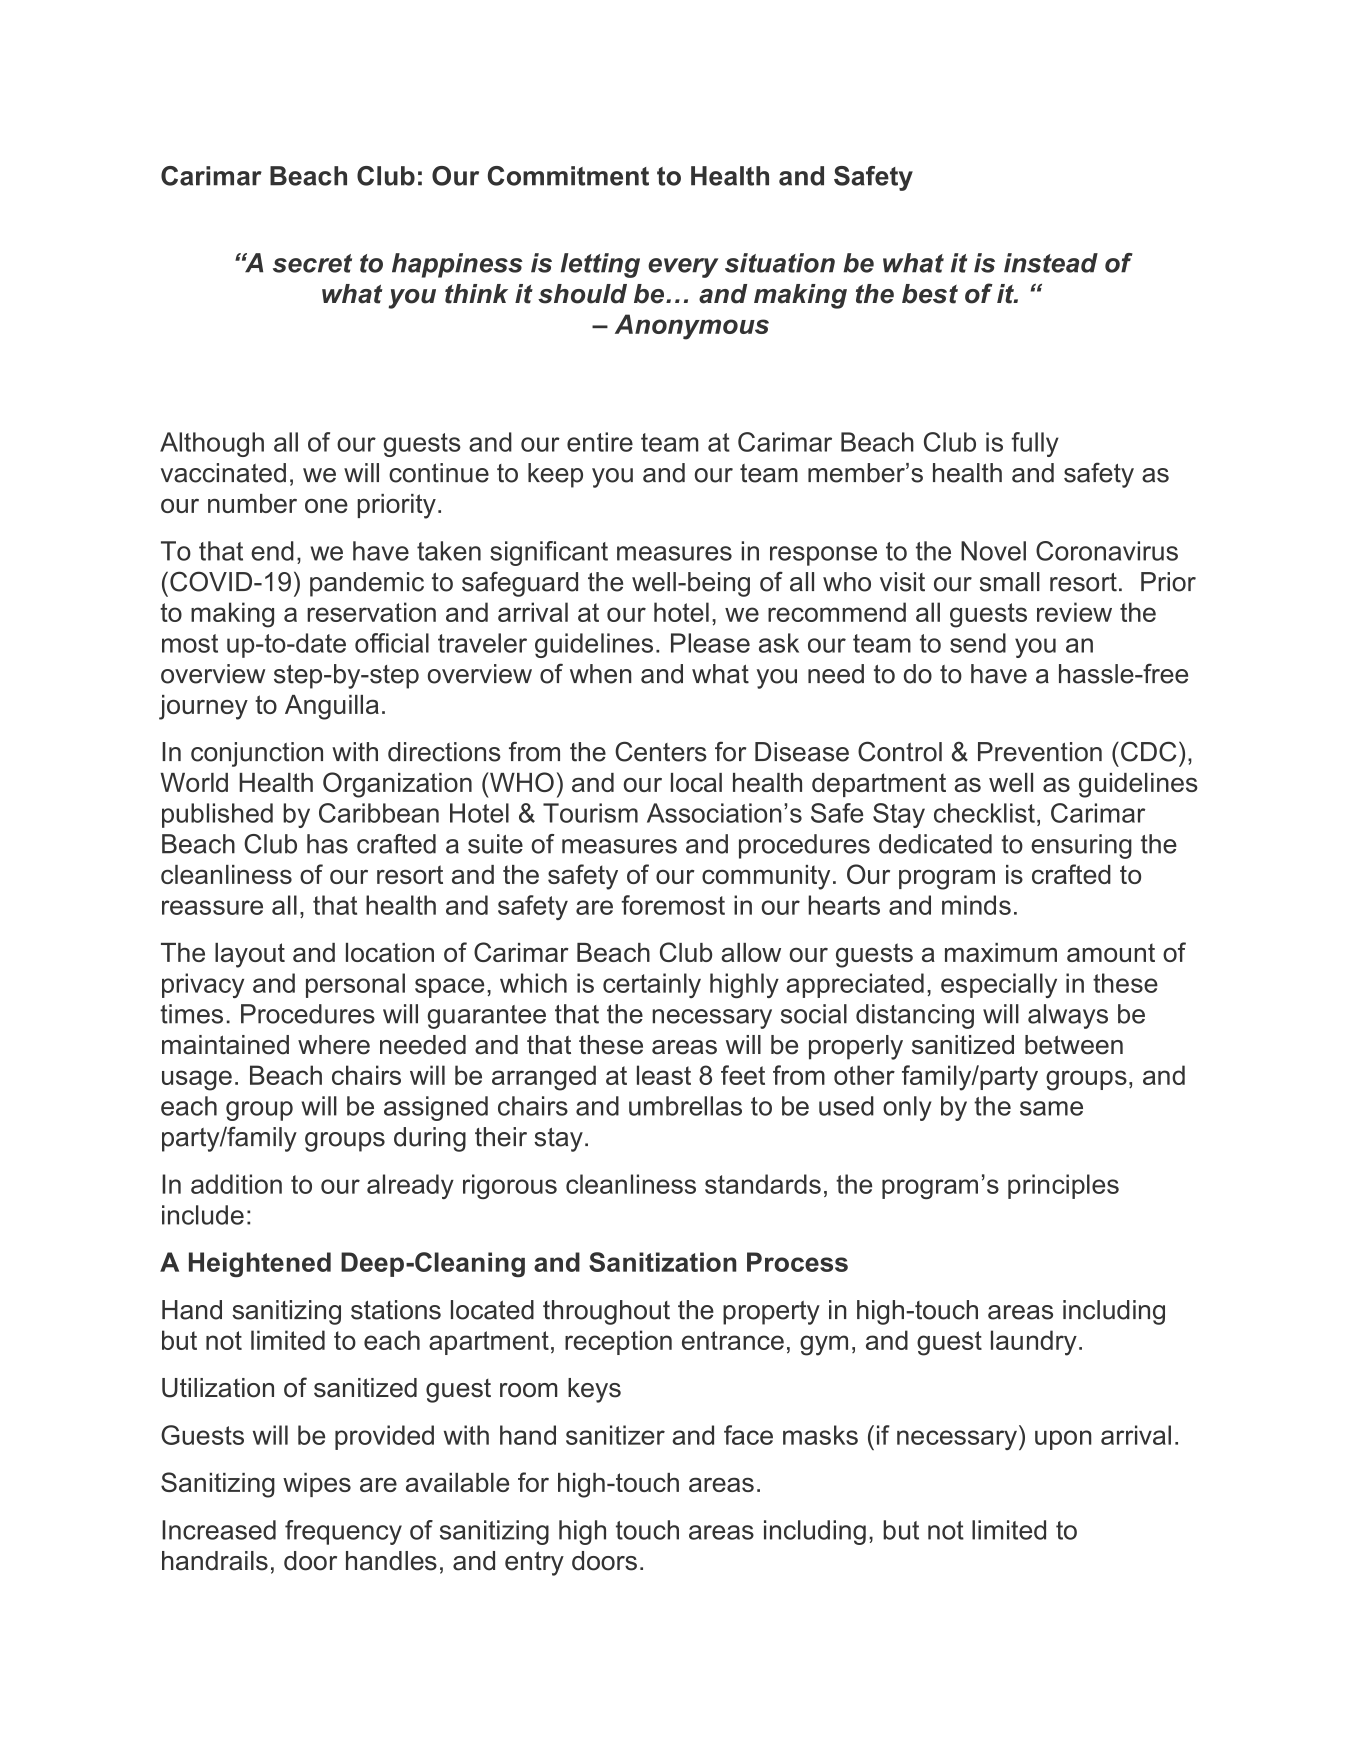 Image resolution: width=1362 pixels, height=1762 pixels. I want to click on every, so click(683, 268).
